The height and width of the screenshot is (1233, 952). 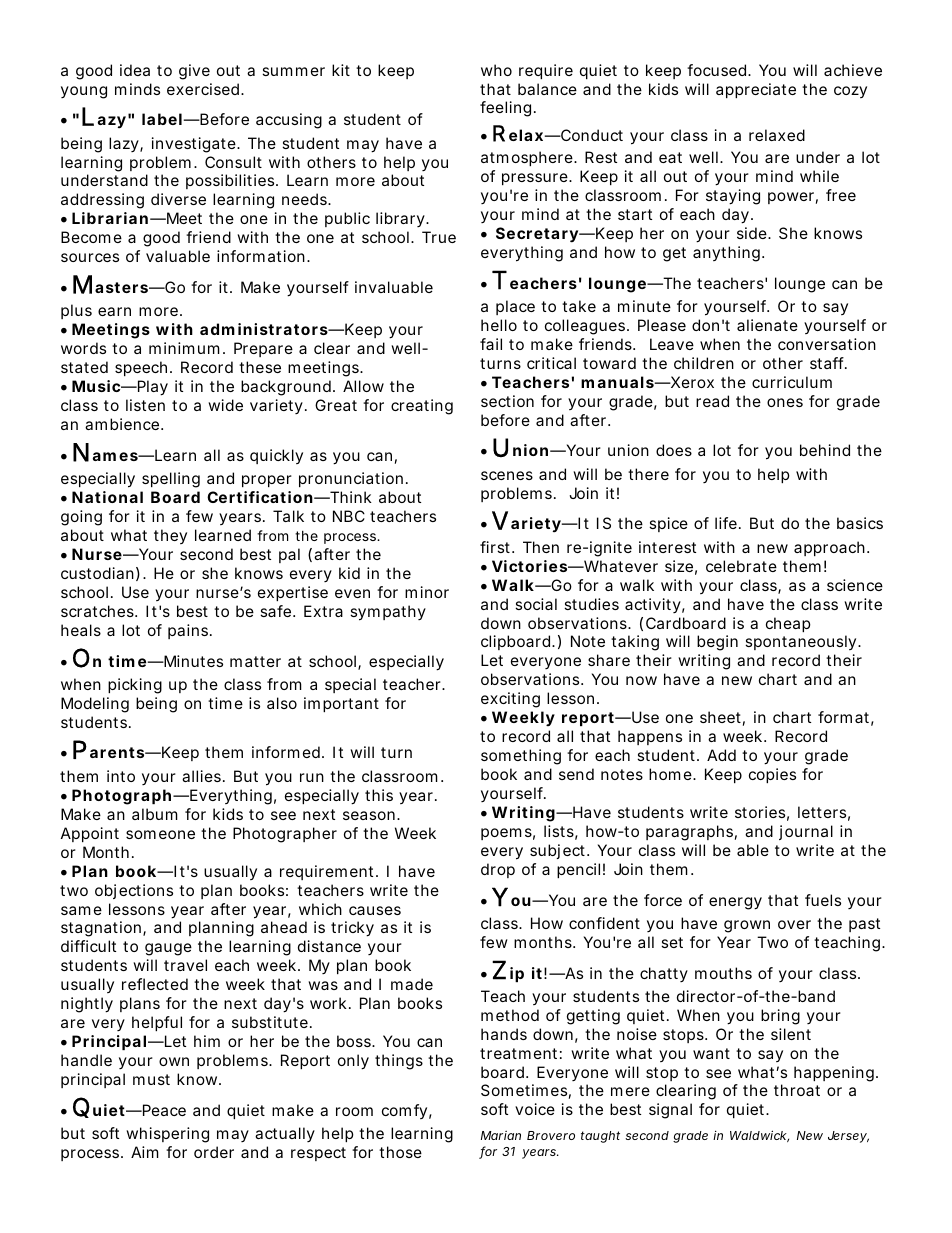 What do you see at coordinates (167, 1135) in the screenshot?
I see `whispering` at bounding box center [167, 1135].
